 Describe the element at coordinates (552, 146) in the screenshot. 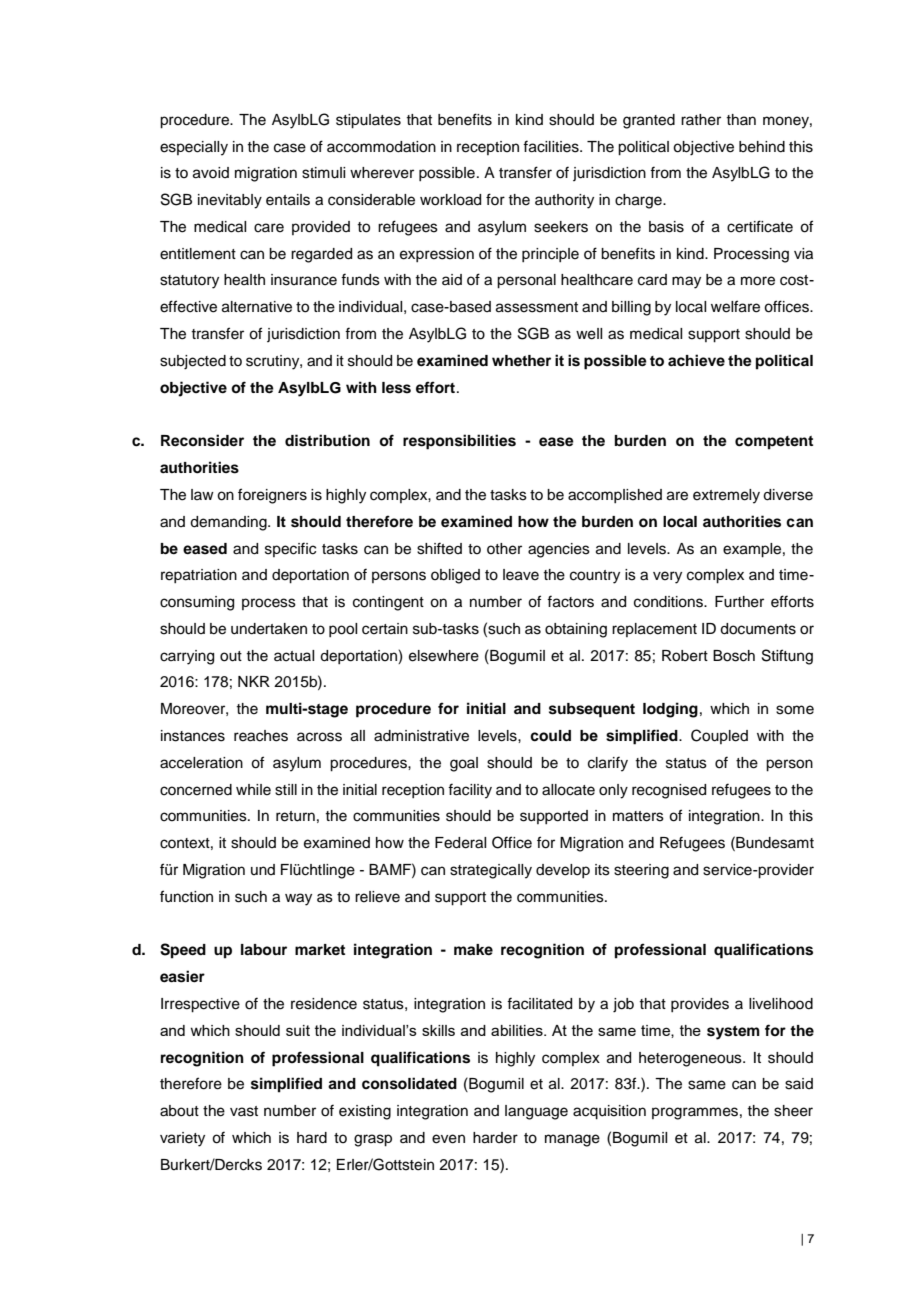

I see `facilities` at that location.
